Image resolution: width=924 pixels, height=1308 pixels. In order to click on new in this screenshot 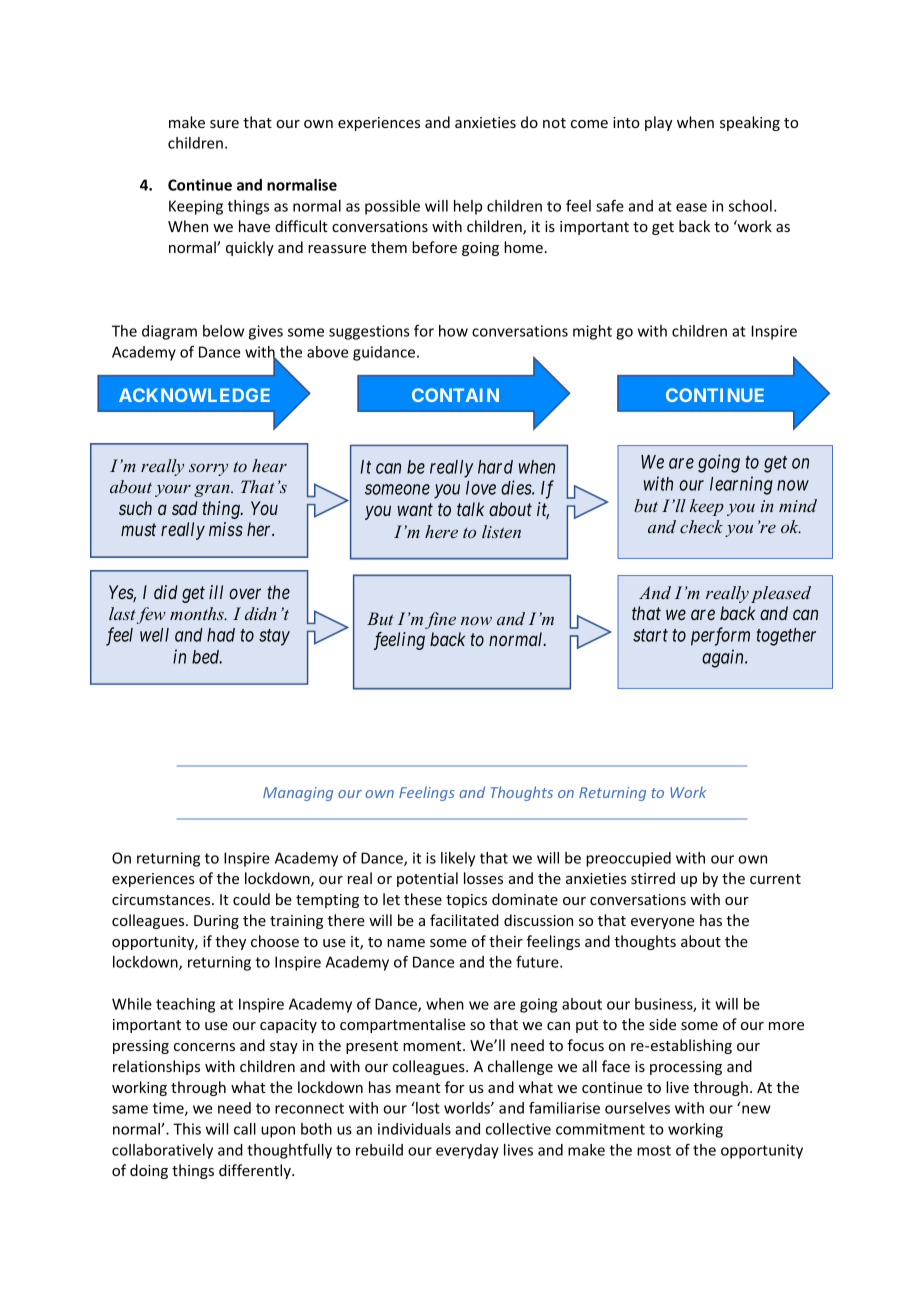, I will do `click(756, 1109)`.
